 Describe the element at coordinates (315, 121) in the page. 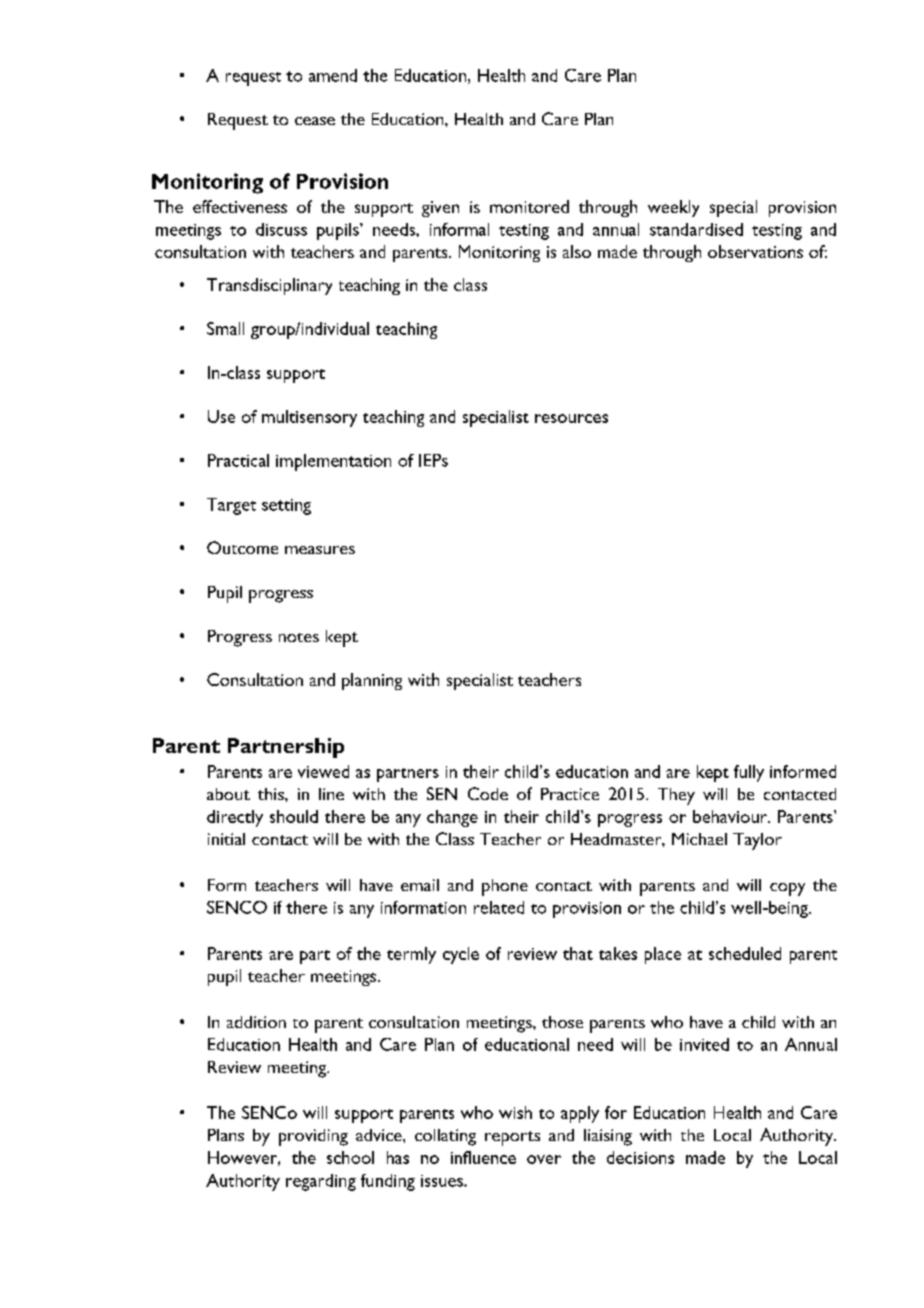

I see `cease` at that location.
